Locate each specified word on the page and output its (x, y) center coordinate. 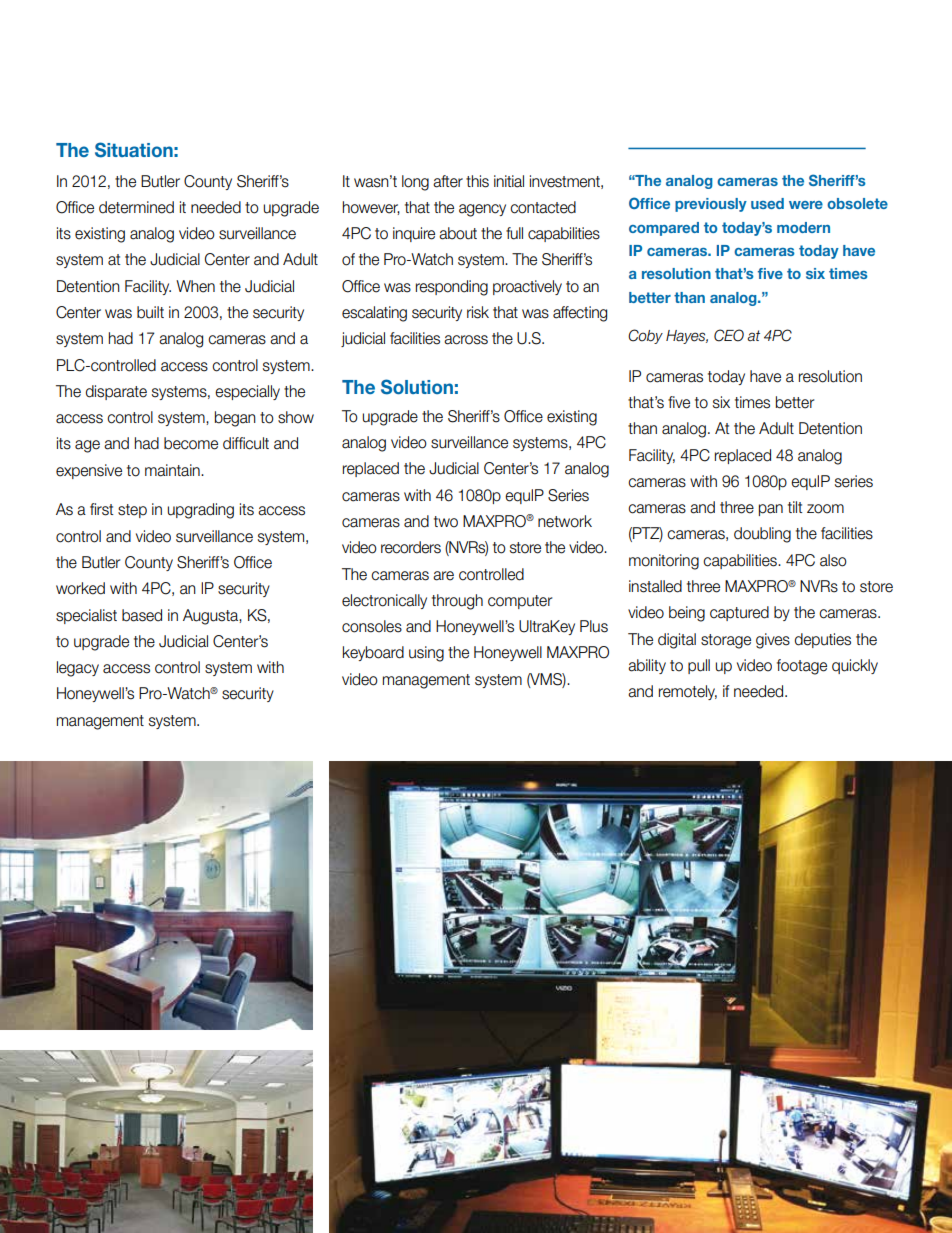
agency (482, 210)
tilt (795, 507)
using (426, 654)
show (296, 417)
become (191, 443)
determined (136, 207)
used (767, 203)
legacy (78, 669)
